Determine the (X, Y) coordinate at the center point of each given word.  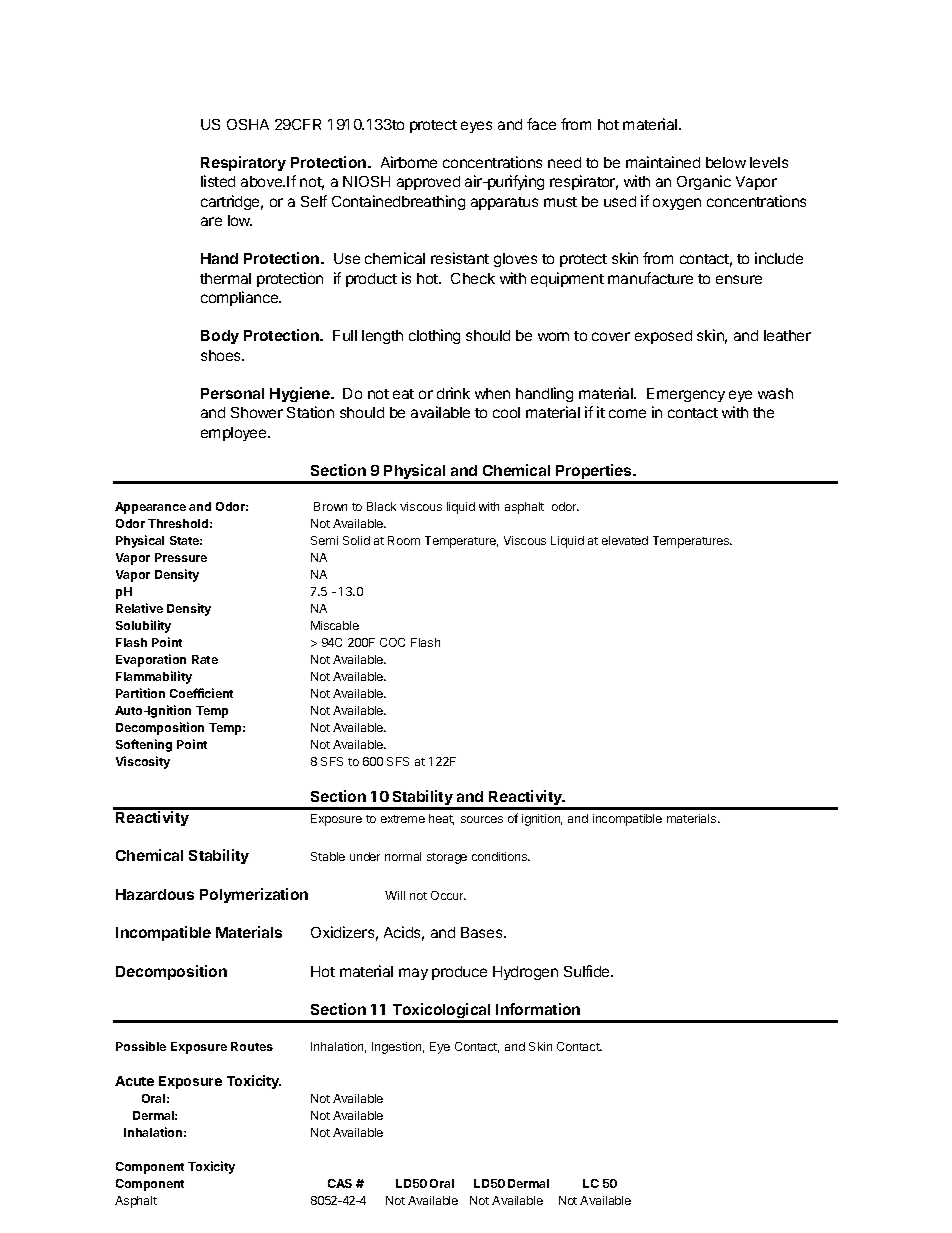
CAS (340, 1183)
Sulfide (588, 971)
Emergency (686, 395)
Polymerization (254, 895)
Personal (232, 393)
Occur (448, 895)
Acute (134, 1081)
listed (218, 181)
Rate (205, 659)
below (726, 162)
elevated (625, 540)
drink (453, 393)
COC (392, 642)
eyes (476, 127)
